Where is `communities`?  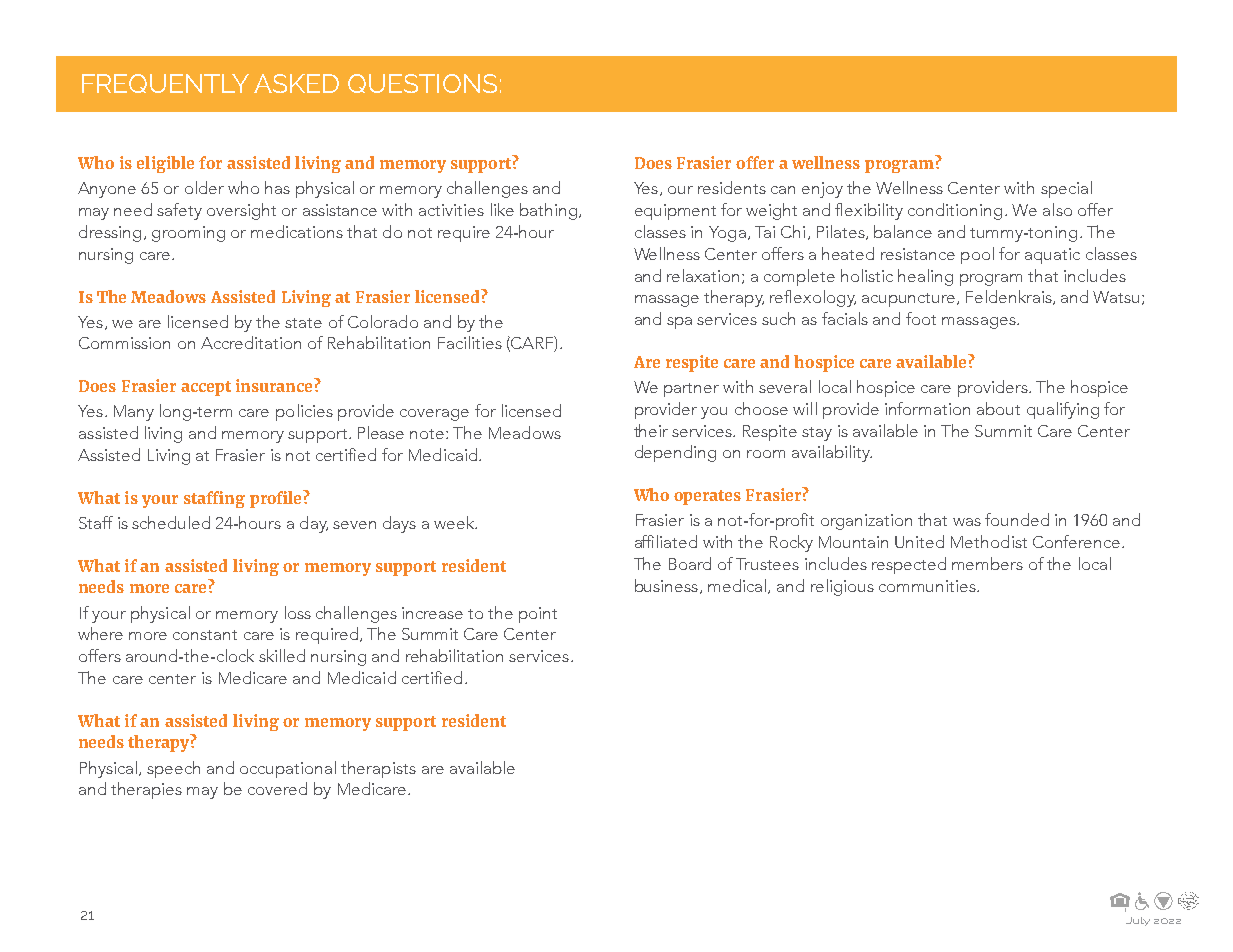 communities is located at coordinates (928, 586).
